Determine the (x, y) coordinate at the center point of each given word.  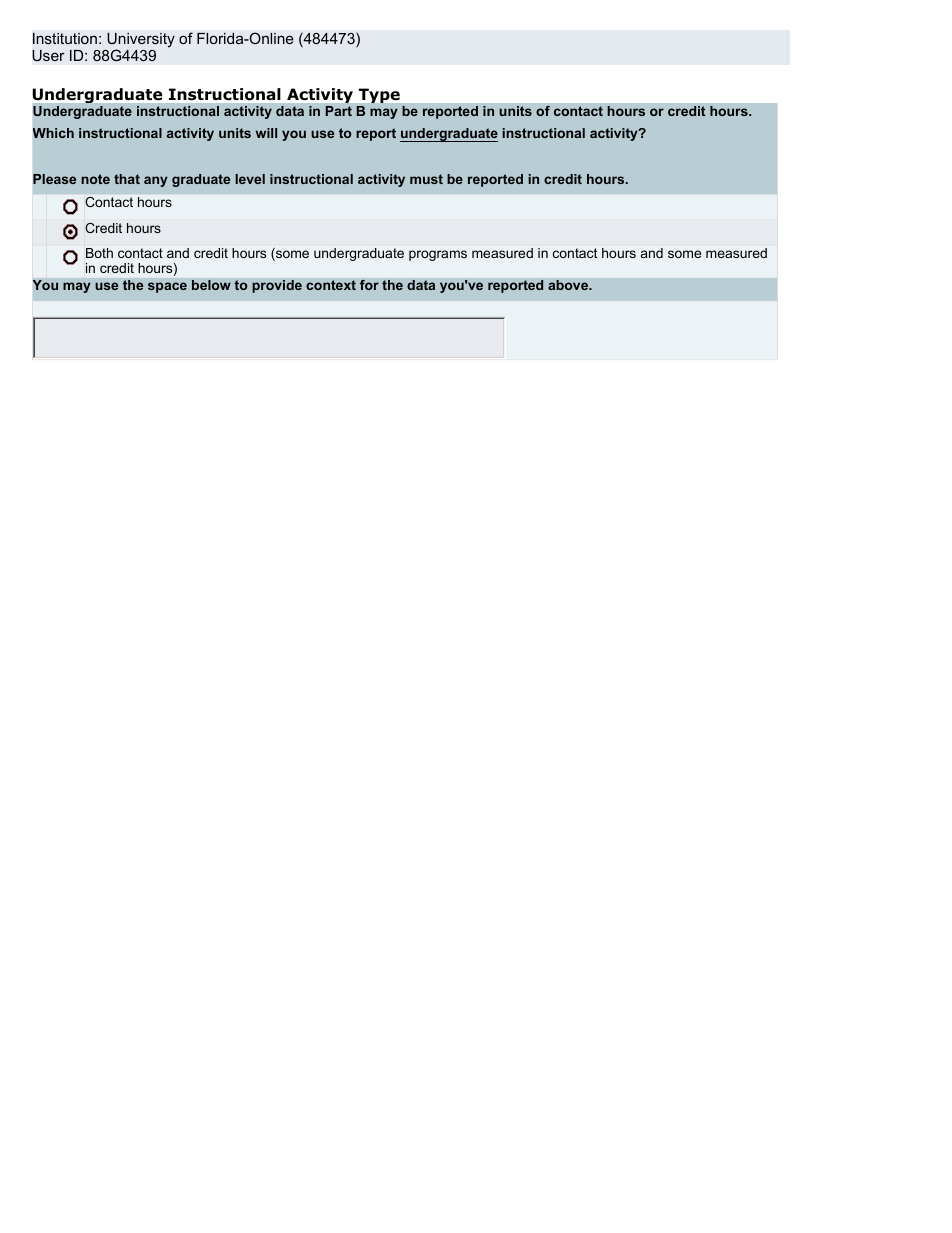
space (167, 287)
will (266, 133)
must (426, 179)
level (250, 179)
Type (379, 95)
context (331, 285)
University (141, 41)
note (95, 179)
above (569, 285)
